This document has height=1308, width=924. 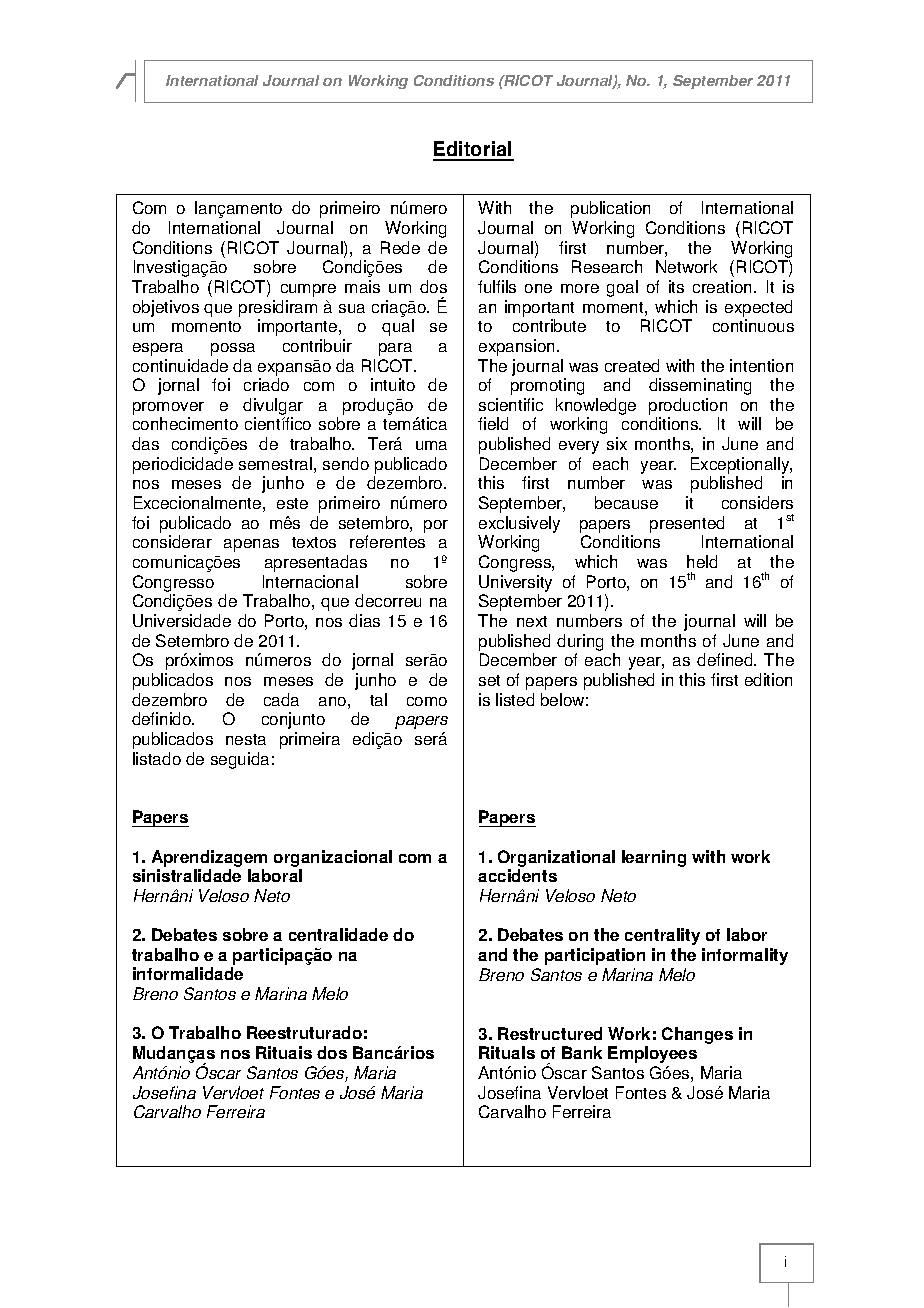 I want to click on Restructured, so click(x=550, y=1033).
